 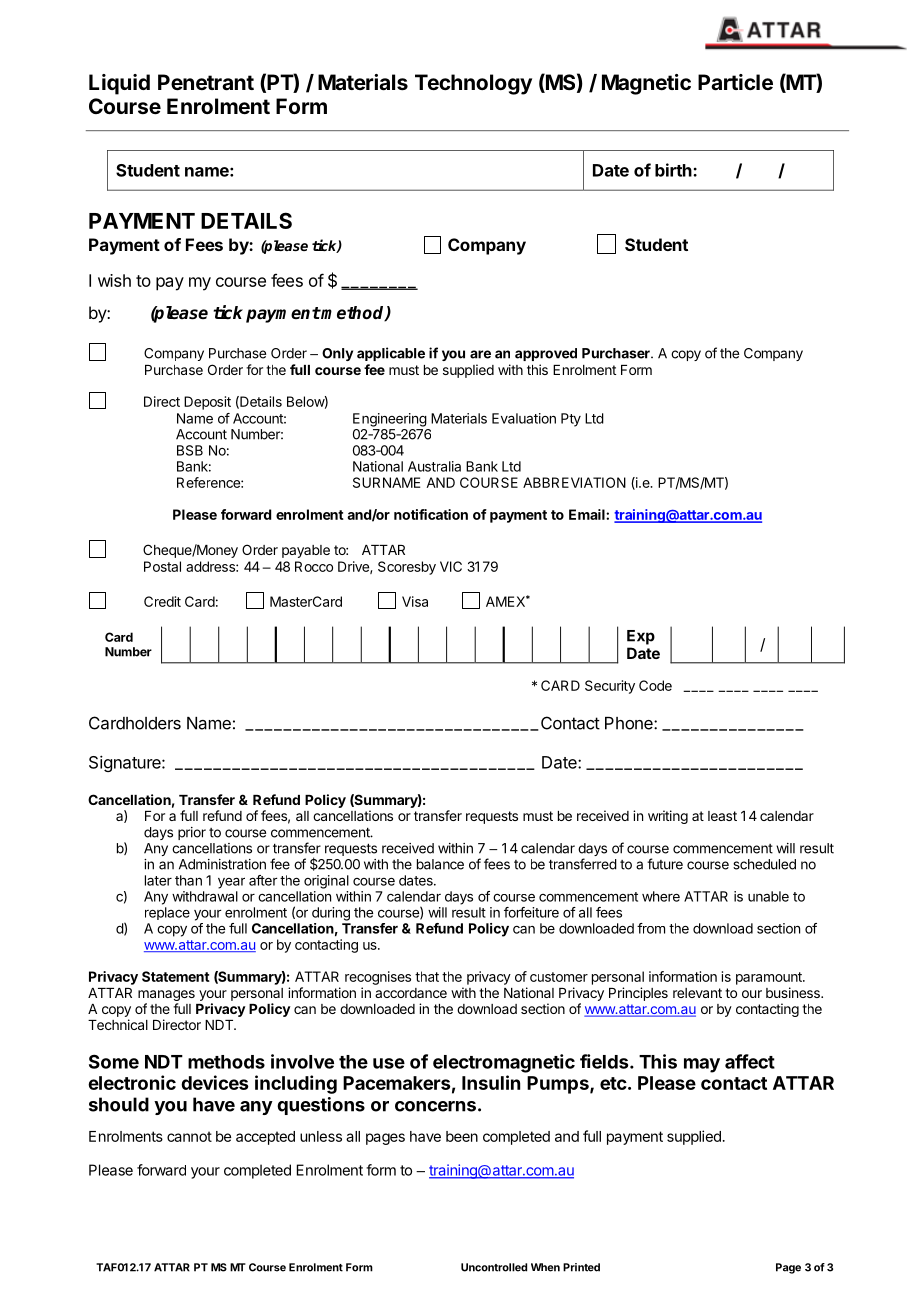 What do you see at coordinates (434, 466) in the screenshot?
I see `Australia` at bounding box center [434, 466].
